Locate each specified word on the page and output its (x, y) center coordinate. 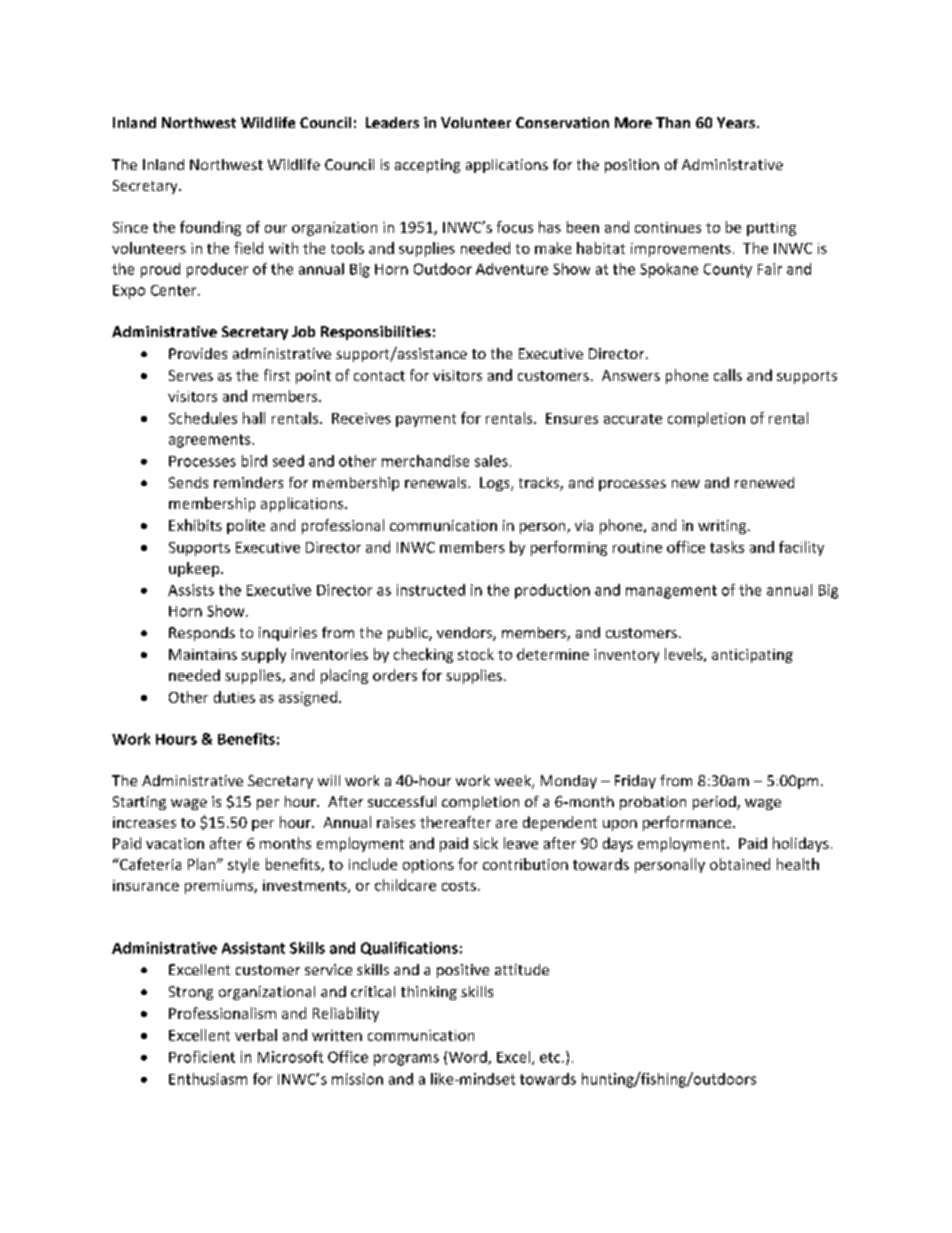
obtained (740, 864)
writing (723, 527)
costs (459, 886)
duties (234, 697)
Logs (496, 484)
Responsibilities (376, 333)
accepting (427, 166)
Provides (198, 353)
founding (210, 228)
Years (737, 122)
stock (476, 654)
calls (728, 375)
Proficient (202, 1057)
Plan (203, 864)
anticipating (752, 656)
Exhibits (195, 525)
